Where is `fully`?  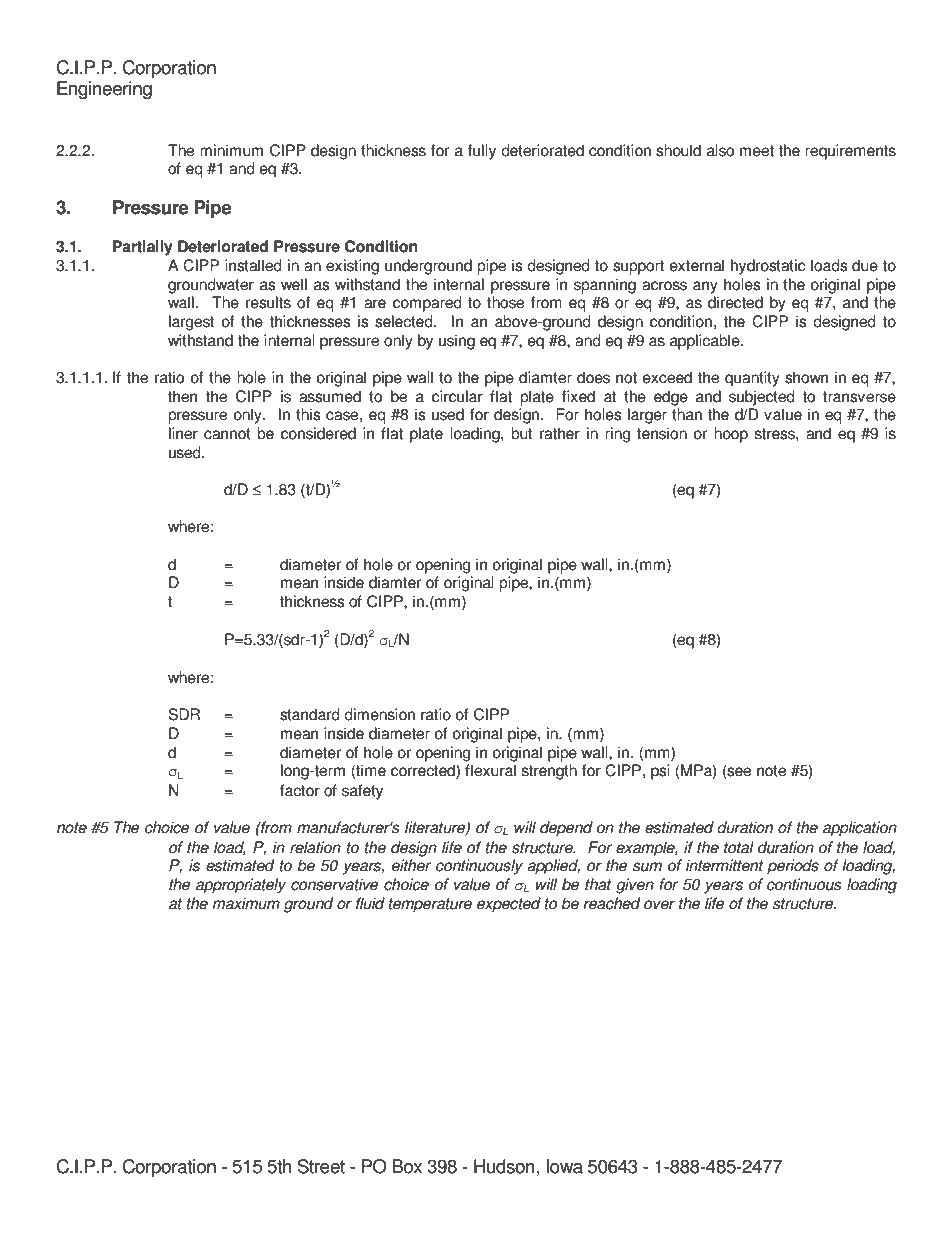 fully is located at coordinates (482, 152).
